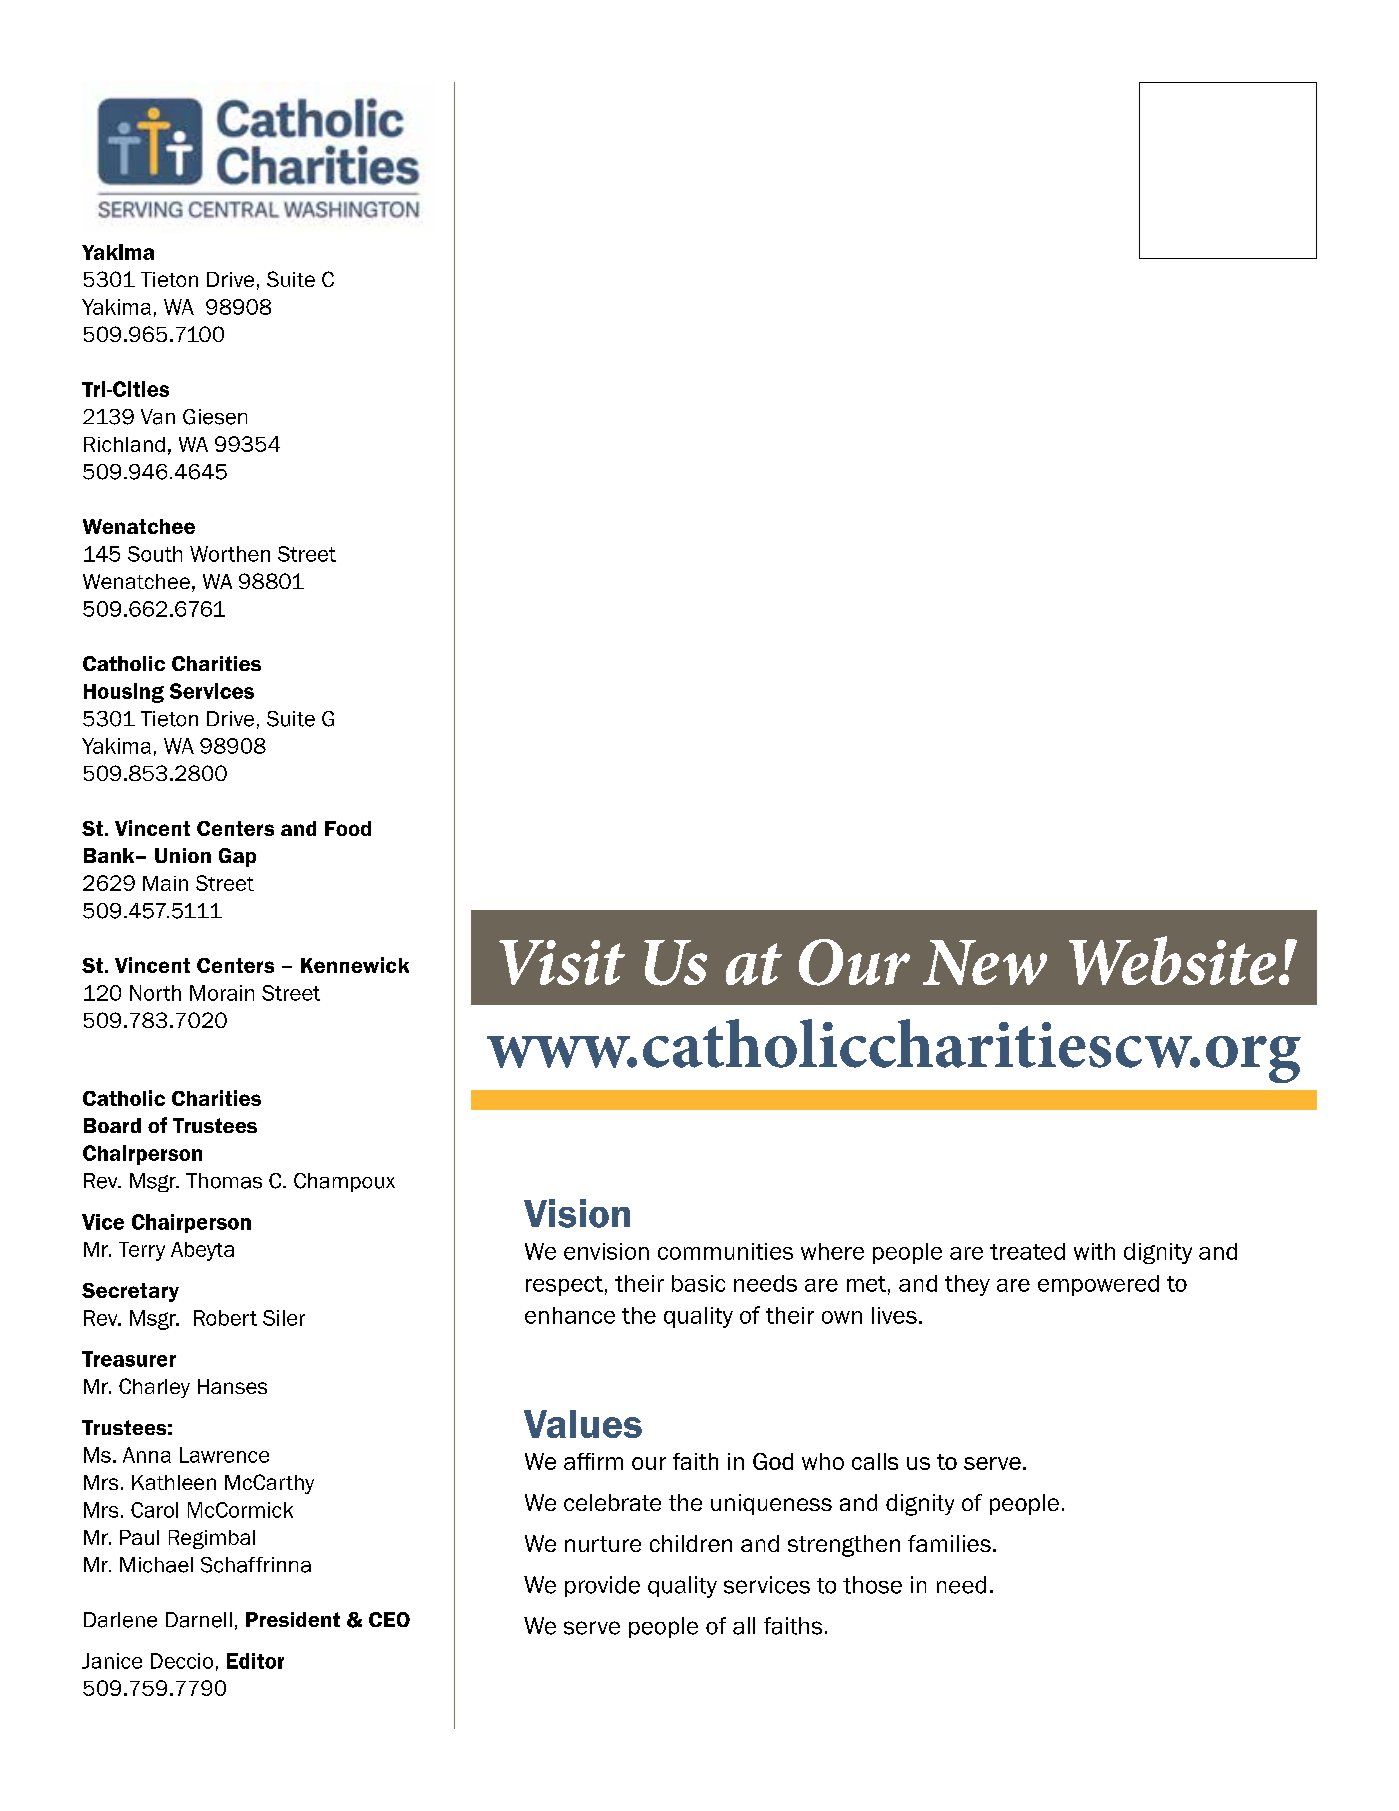  I want to click on Van, so click(158, 417).
